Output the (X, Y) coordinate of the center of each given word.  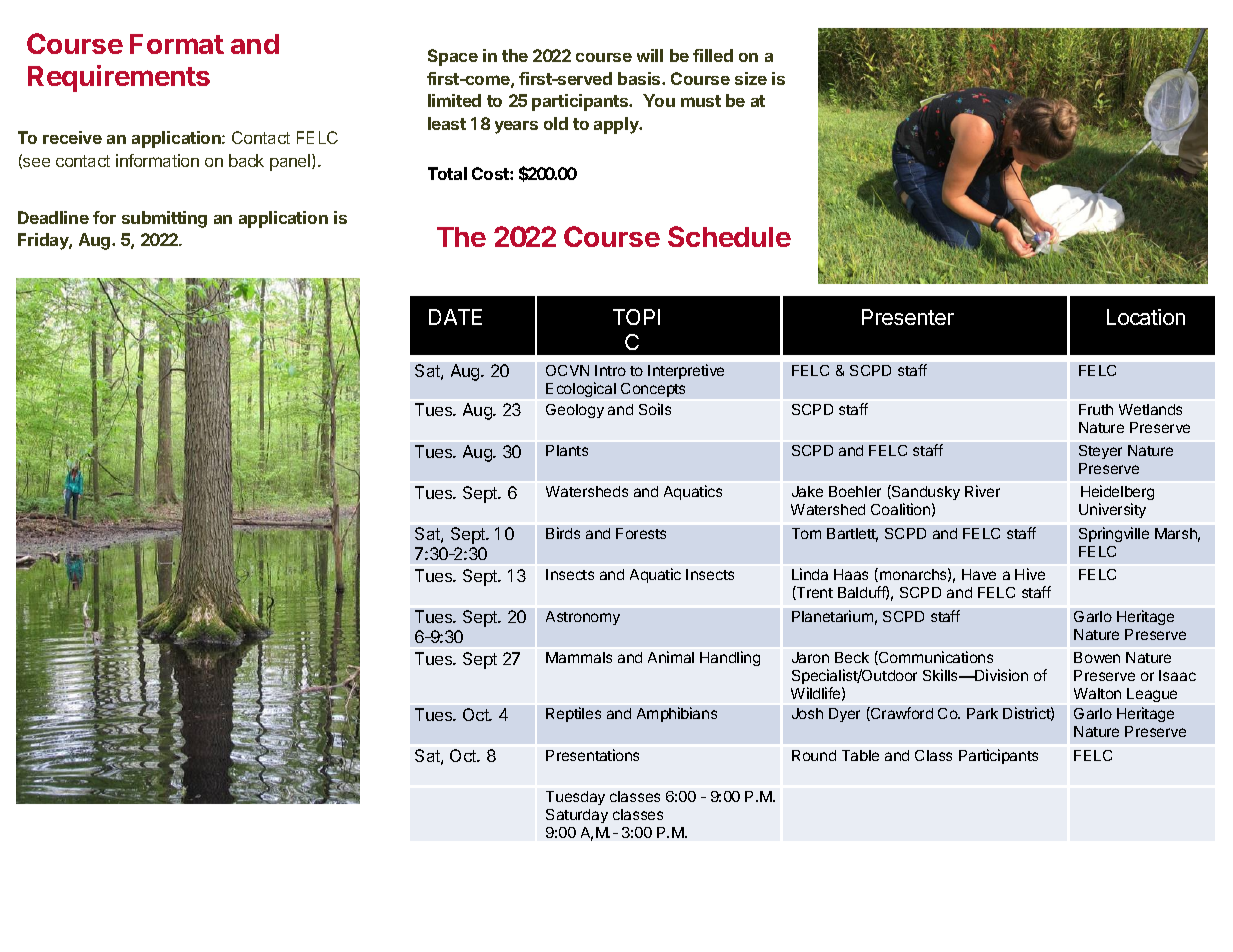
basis (640, 78)
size (751, 78)
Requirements (119, 78)
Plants (567, 450)
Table (860, 755)
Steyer (1100, 452)
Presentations (592, 755)
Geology (575, 411)
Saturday (577, 816)
